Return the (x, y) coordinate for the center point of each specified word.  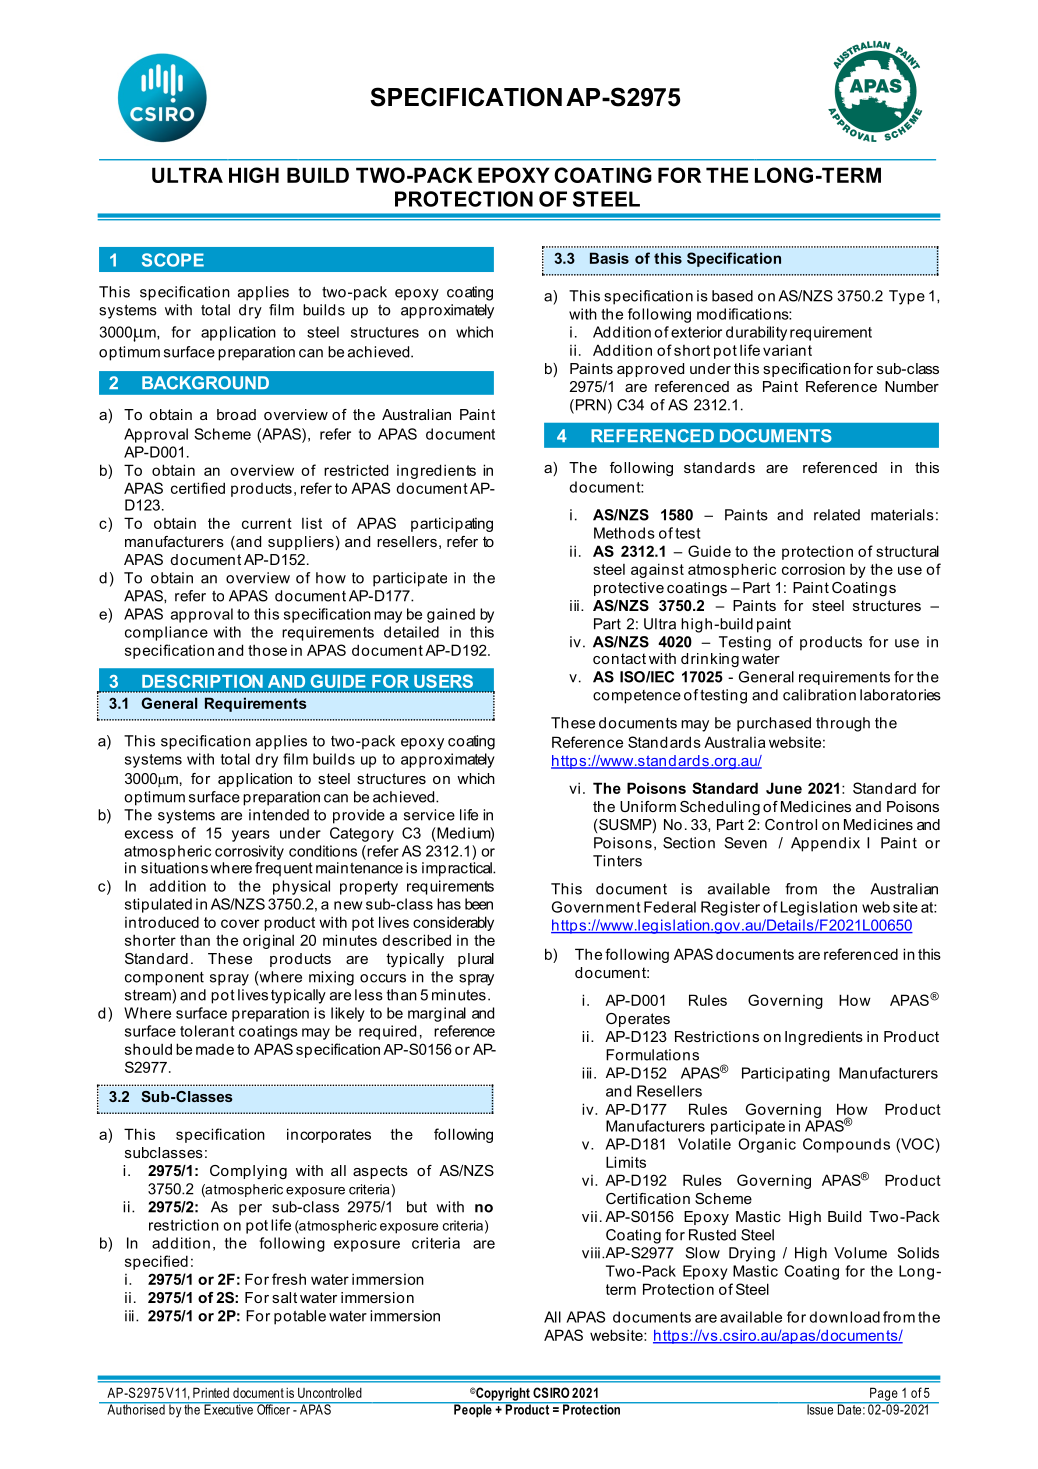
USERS (443, 681)
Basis (609, 258)
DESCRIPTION (202, 681)
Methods (624, 533)
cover (240, 923)
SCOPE (173, 260)
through (843, 724)
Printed (211, 1392)
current (267, 523)
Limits (626, 1162)
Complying (248, 1172)
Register (730, 908)
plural (476, 960)
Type (907, 297)
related (837, 515)
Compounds (846, 1145)
